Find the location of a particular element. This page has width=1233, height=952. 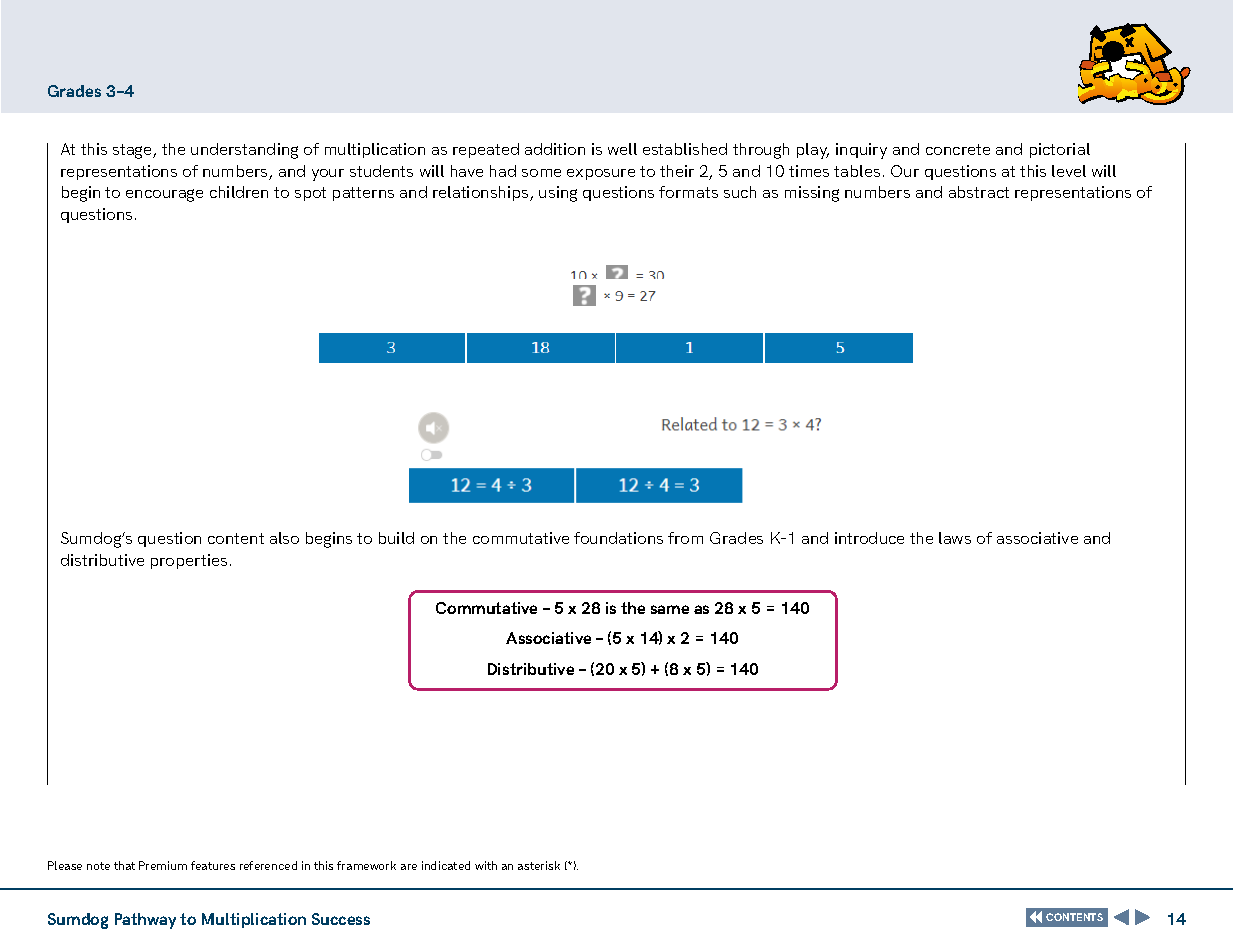

Pathway is located at coordinates (145, 921).
